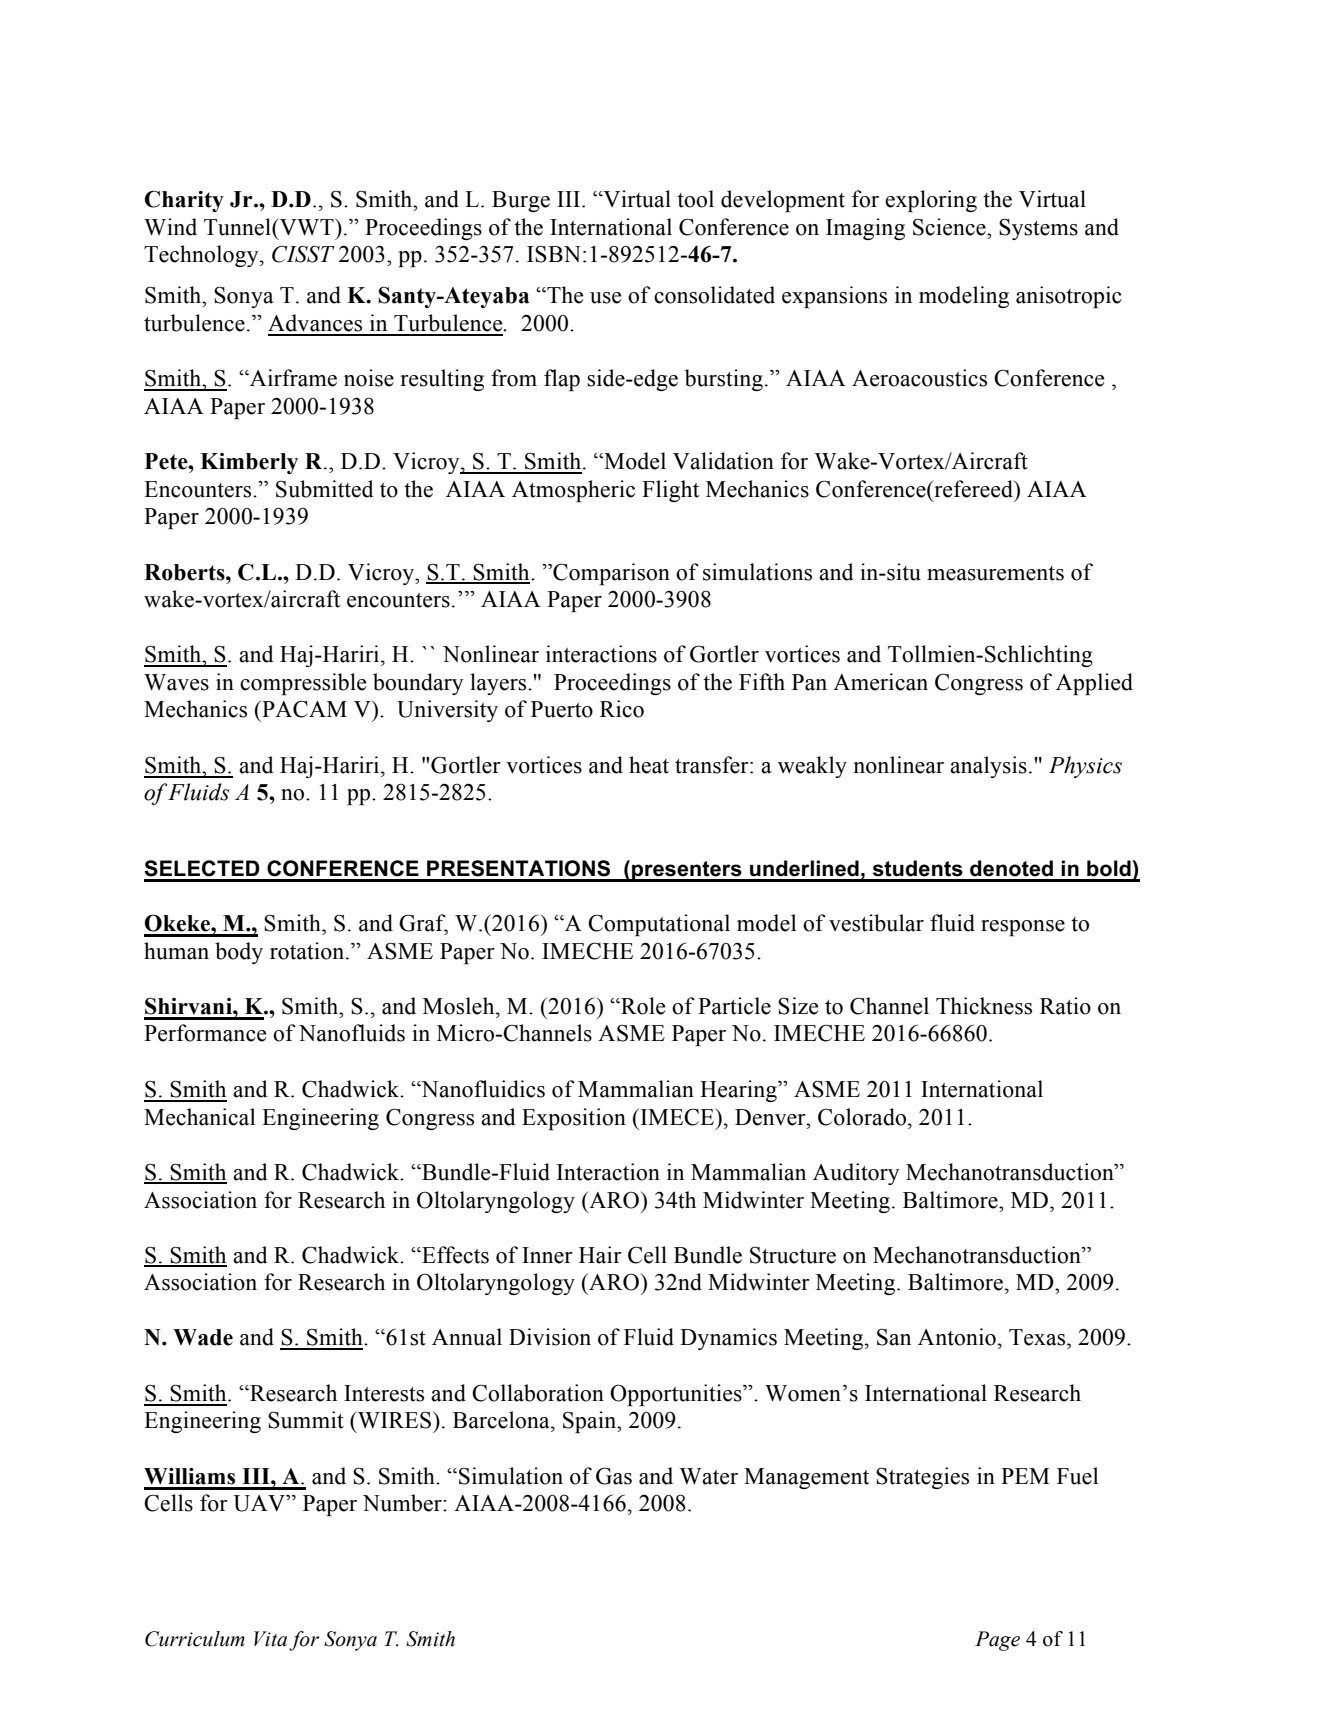  I want to click on Science, so click(950, 227).
